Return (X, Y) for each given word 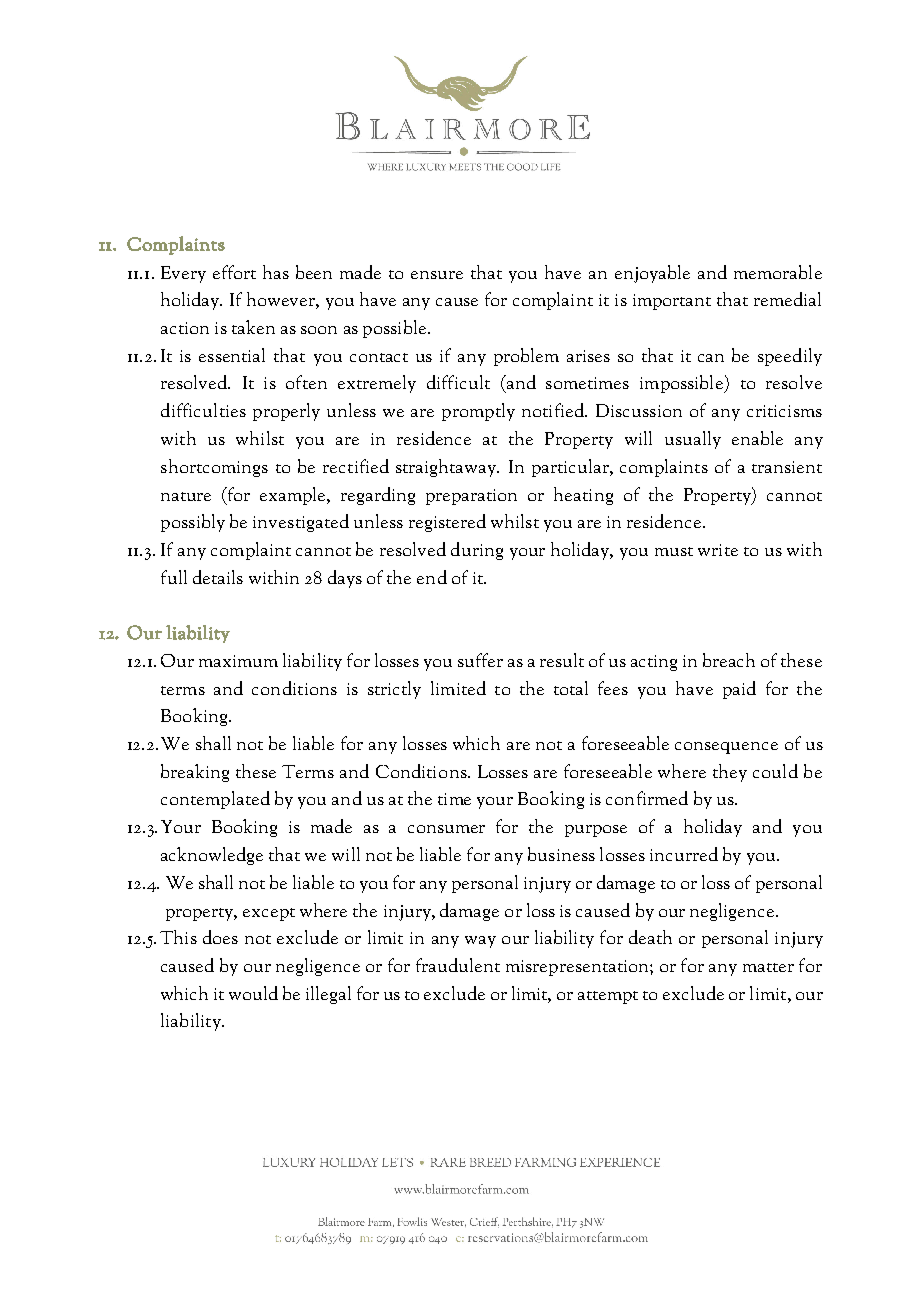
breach (729, 660)
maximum (238, 661)
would (253, 993)
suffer (480, 660)
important (672, 302)
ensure (437, 275)
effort (234, 272)
